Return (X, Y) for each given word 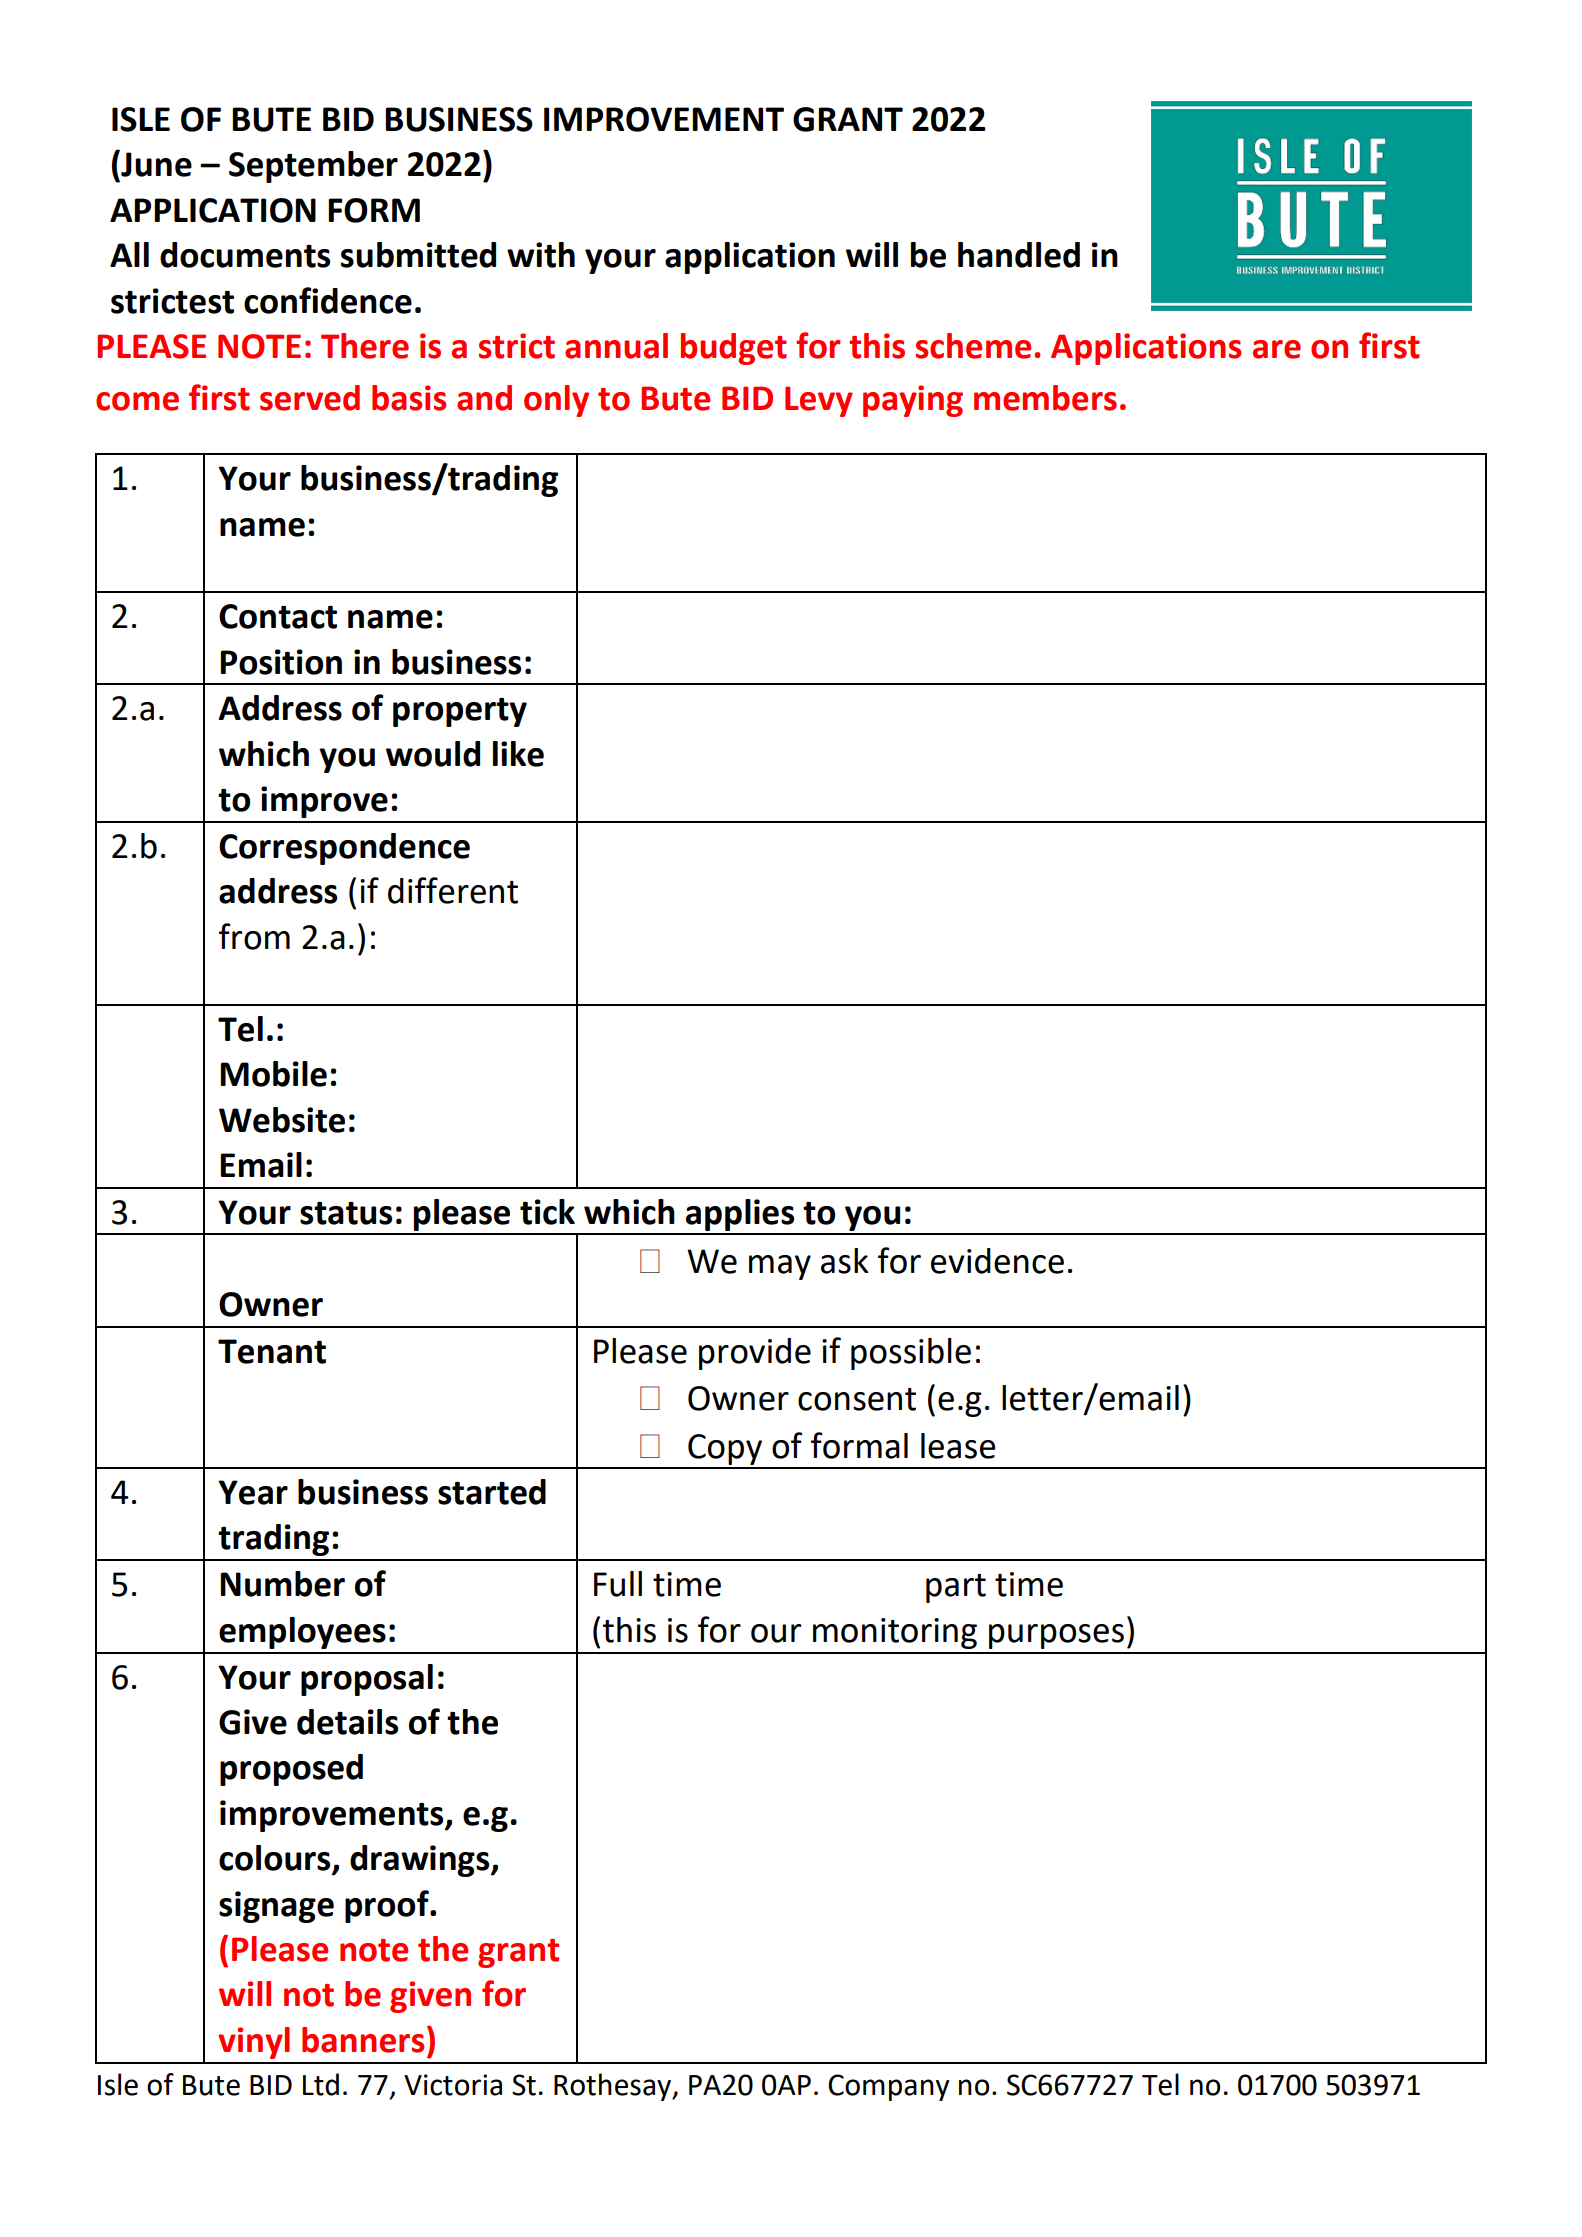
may (780, 1267)
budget (734, 349)
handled (1019, 255)
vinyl (254, 2043)
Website (282, 1120)
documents (245, 255)
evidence (997, 1261)
